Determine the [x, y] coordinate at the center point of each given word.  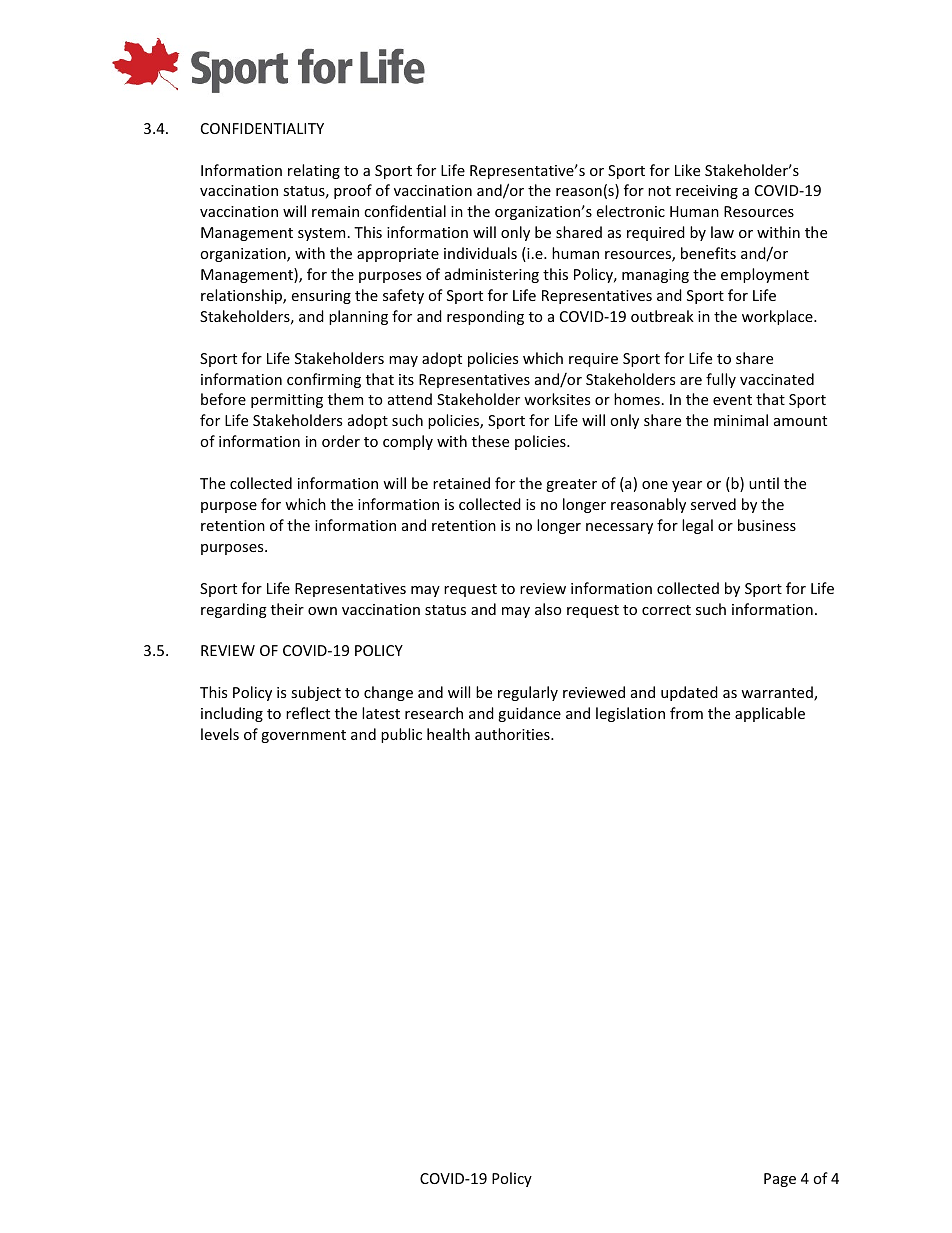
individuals [480, 253]
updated [689, 693]
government [303, 736]
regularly [528, 693]
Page [780, 1180]
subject [316, 693]
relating [314, 171]
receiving [707, 192]
